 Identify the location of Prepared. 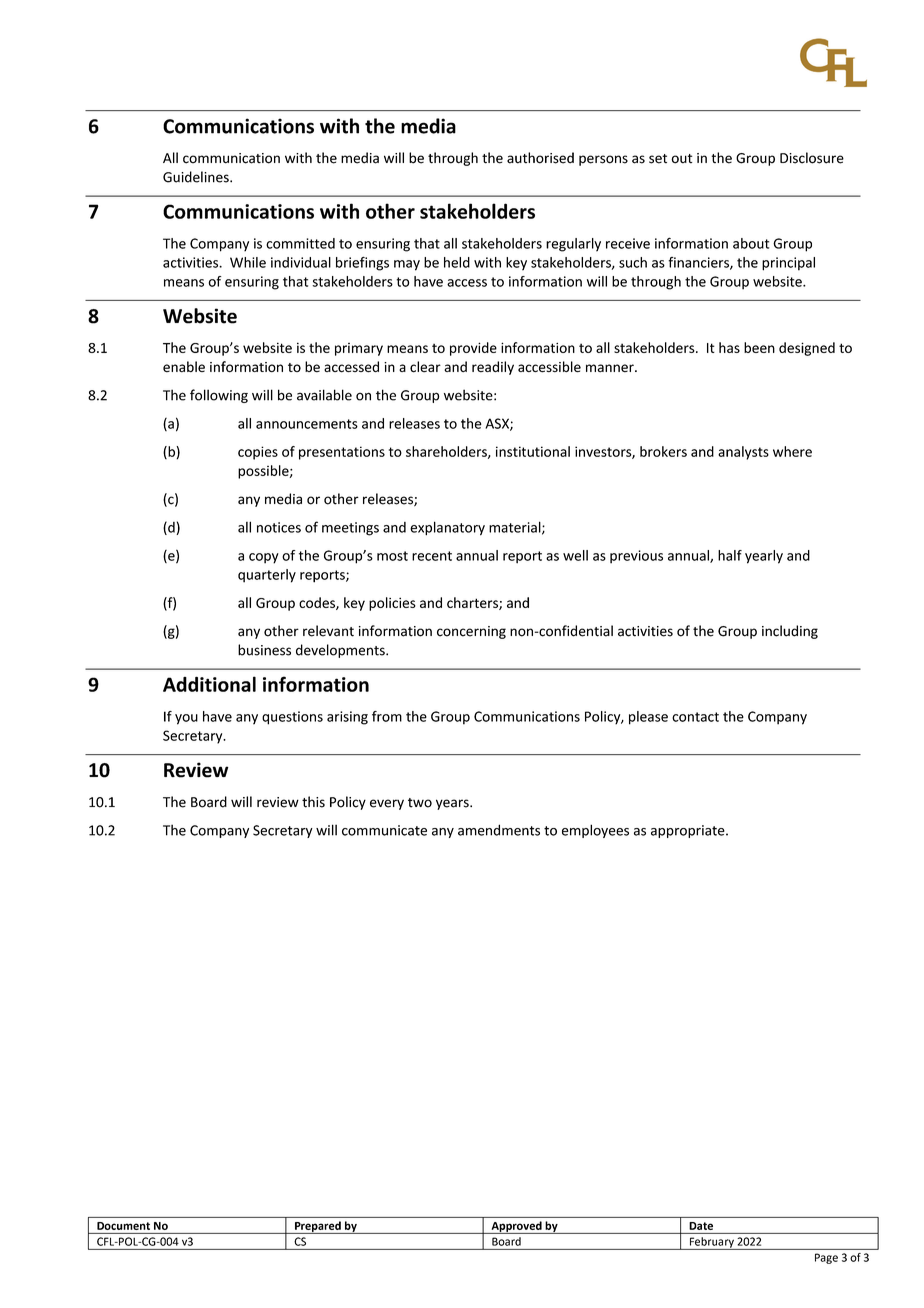
(318, 1227).
